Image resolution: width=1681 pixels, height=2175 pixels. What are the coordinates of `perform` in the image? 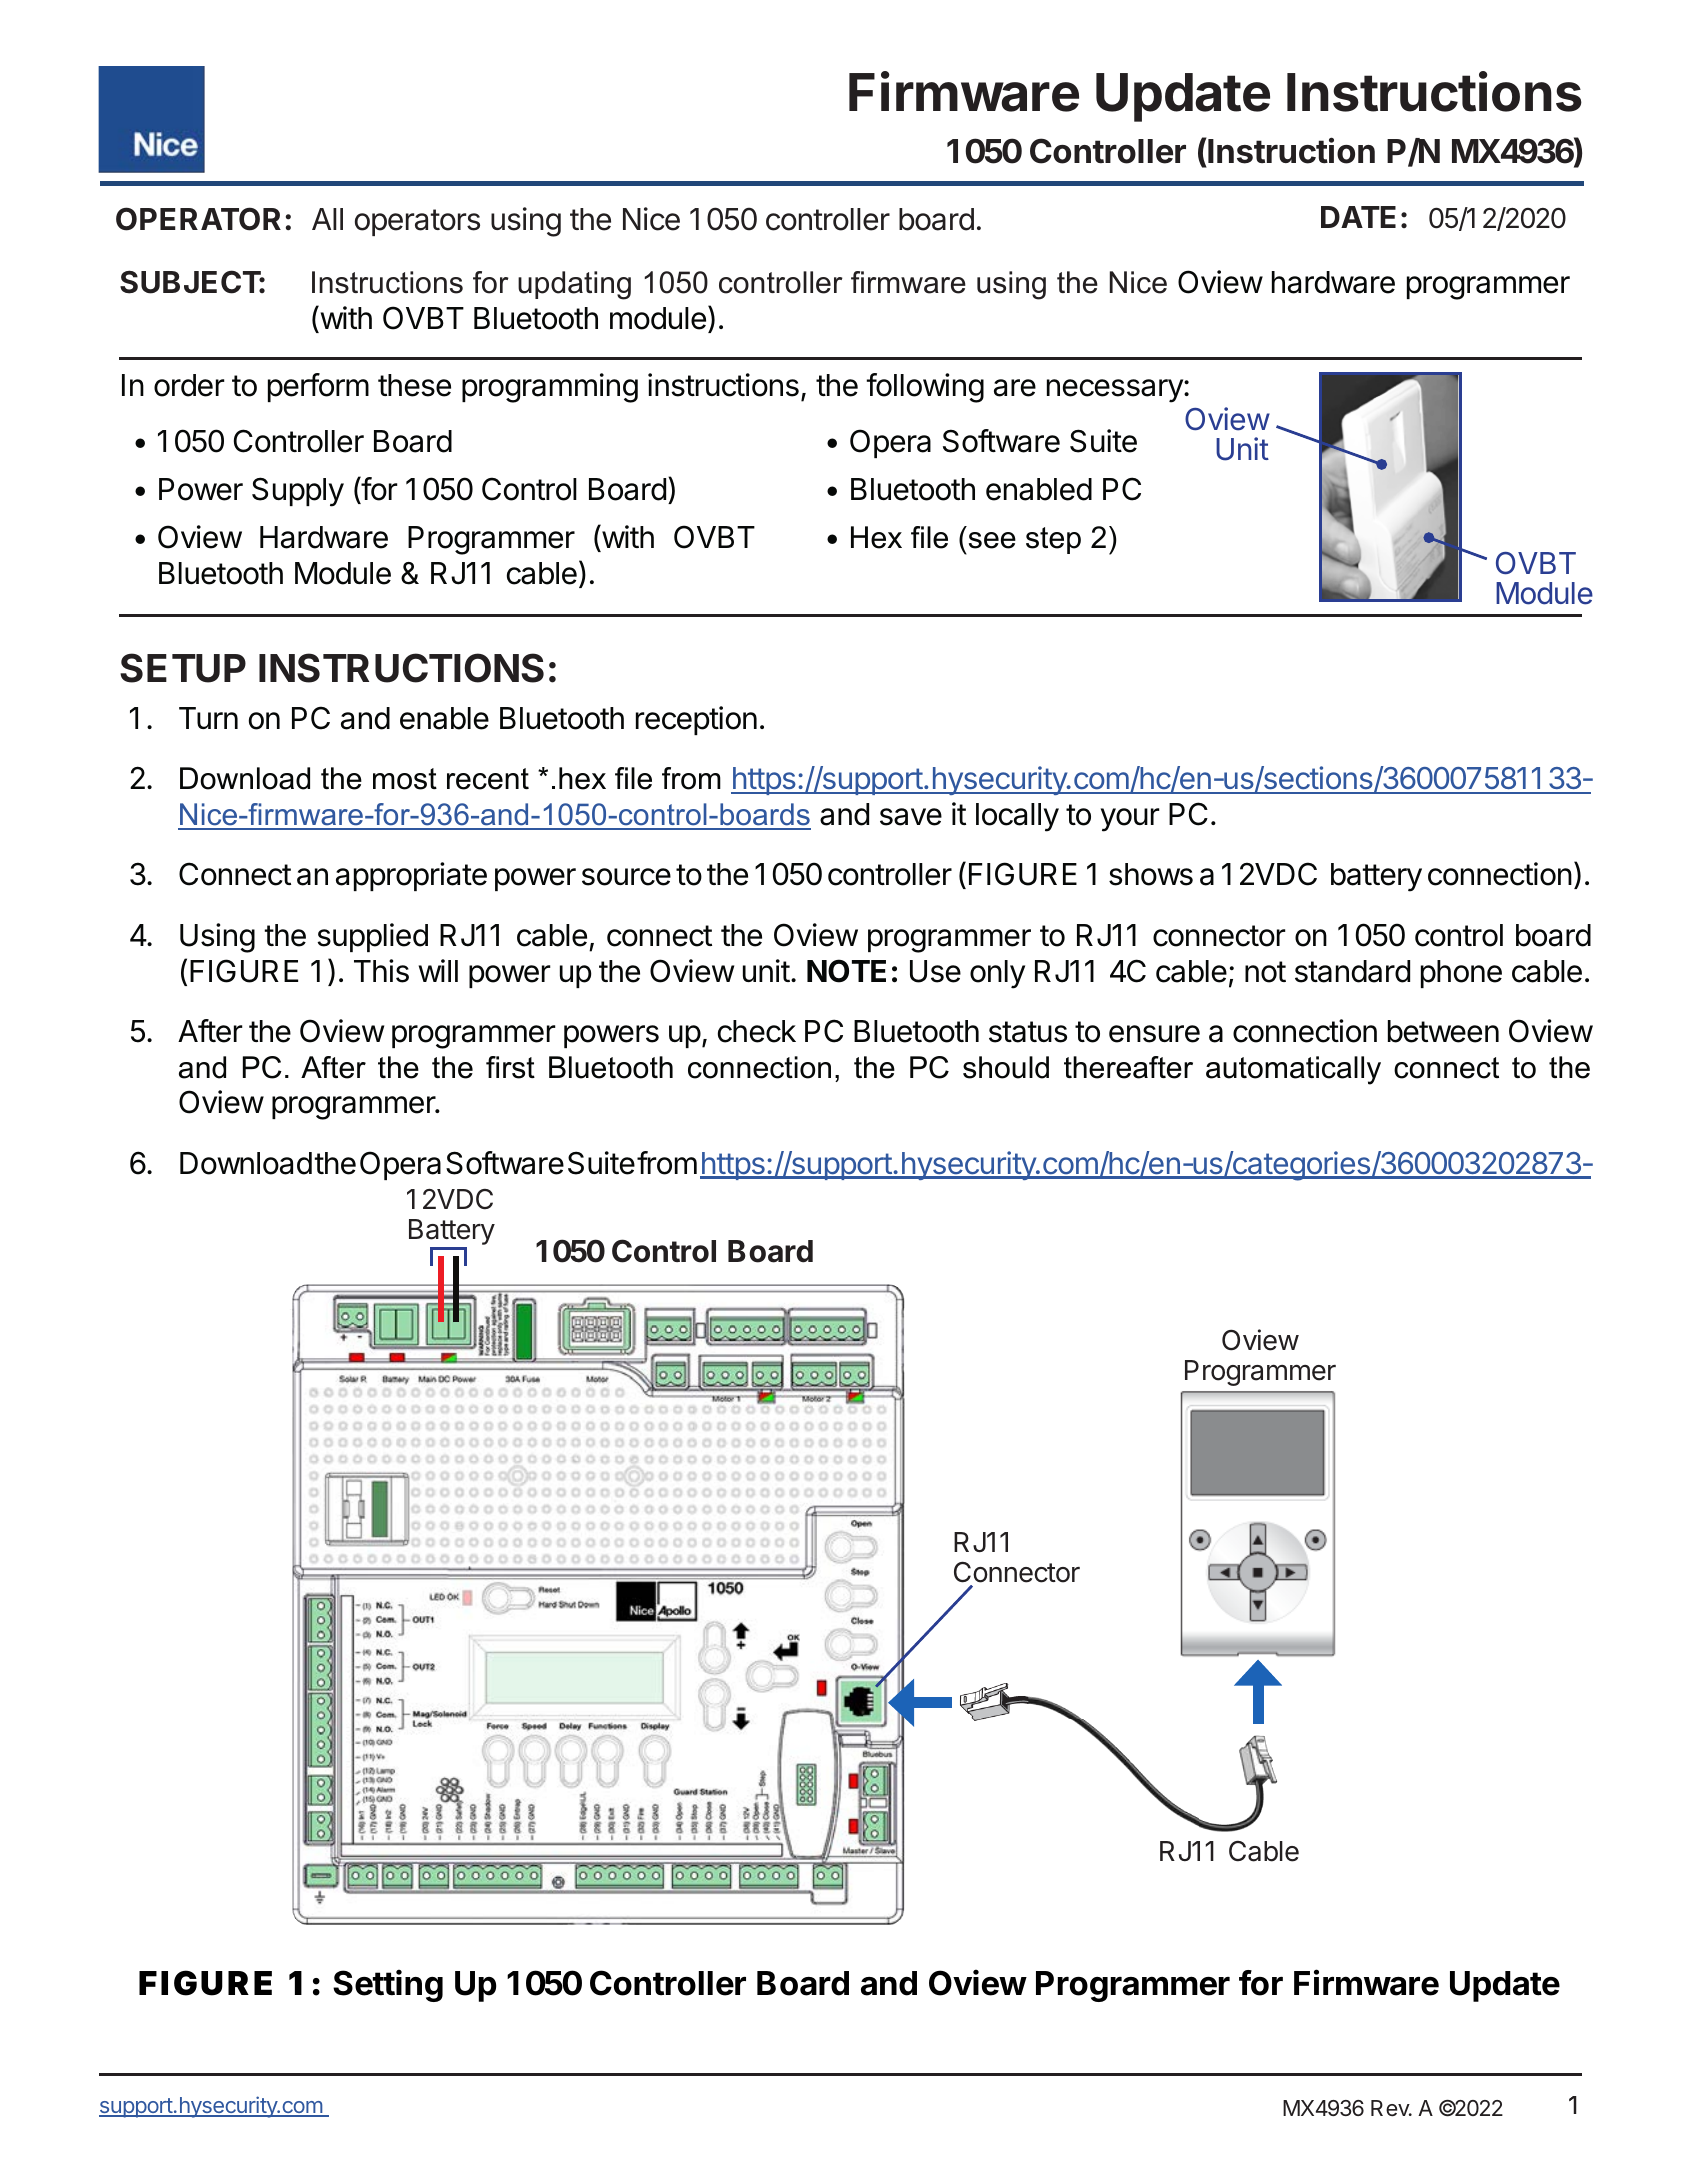 It's located at (318, 387).
